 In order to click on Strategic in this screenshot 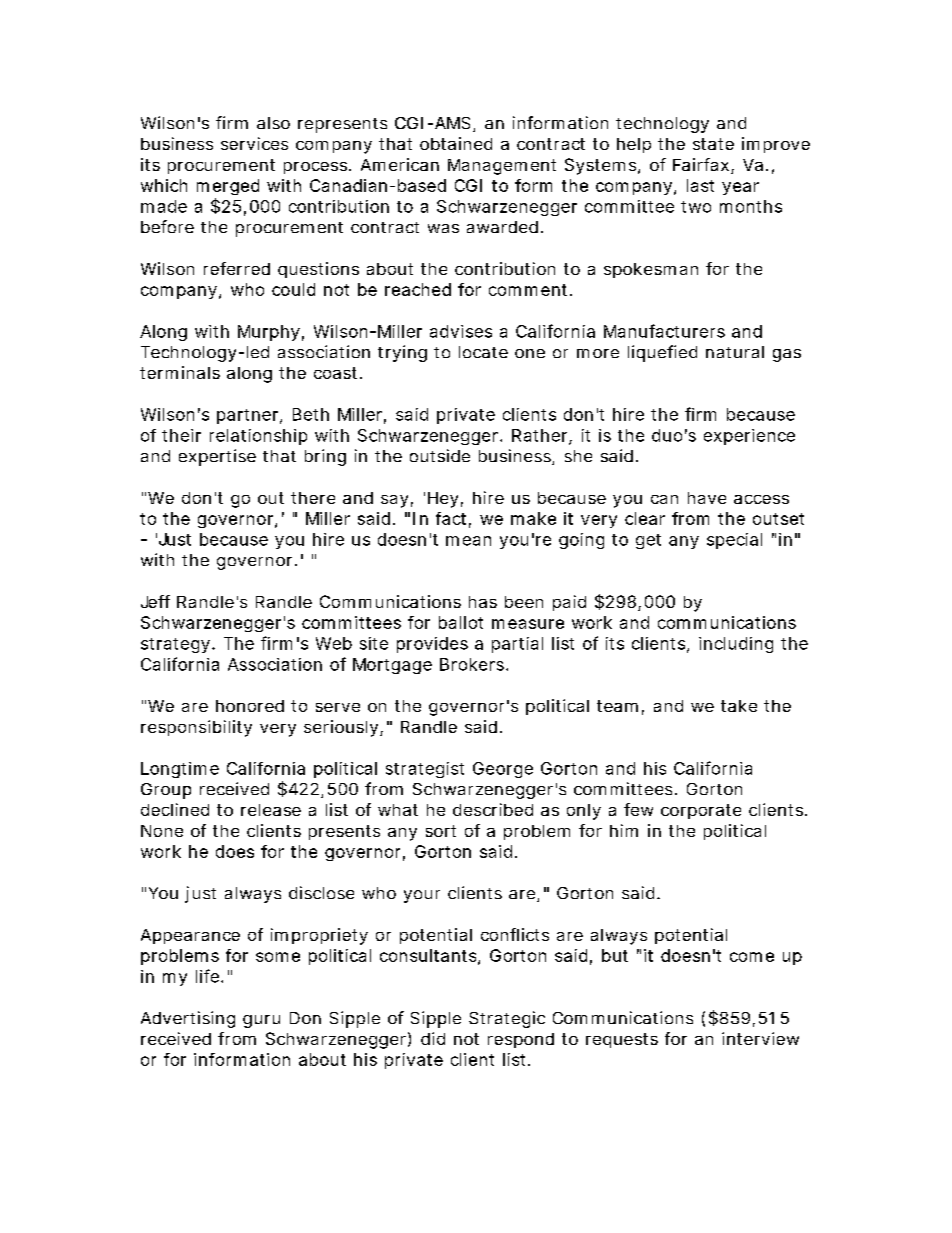, I will do `click(507, 1019)`.
